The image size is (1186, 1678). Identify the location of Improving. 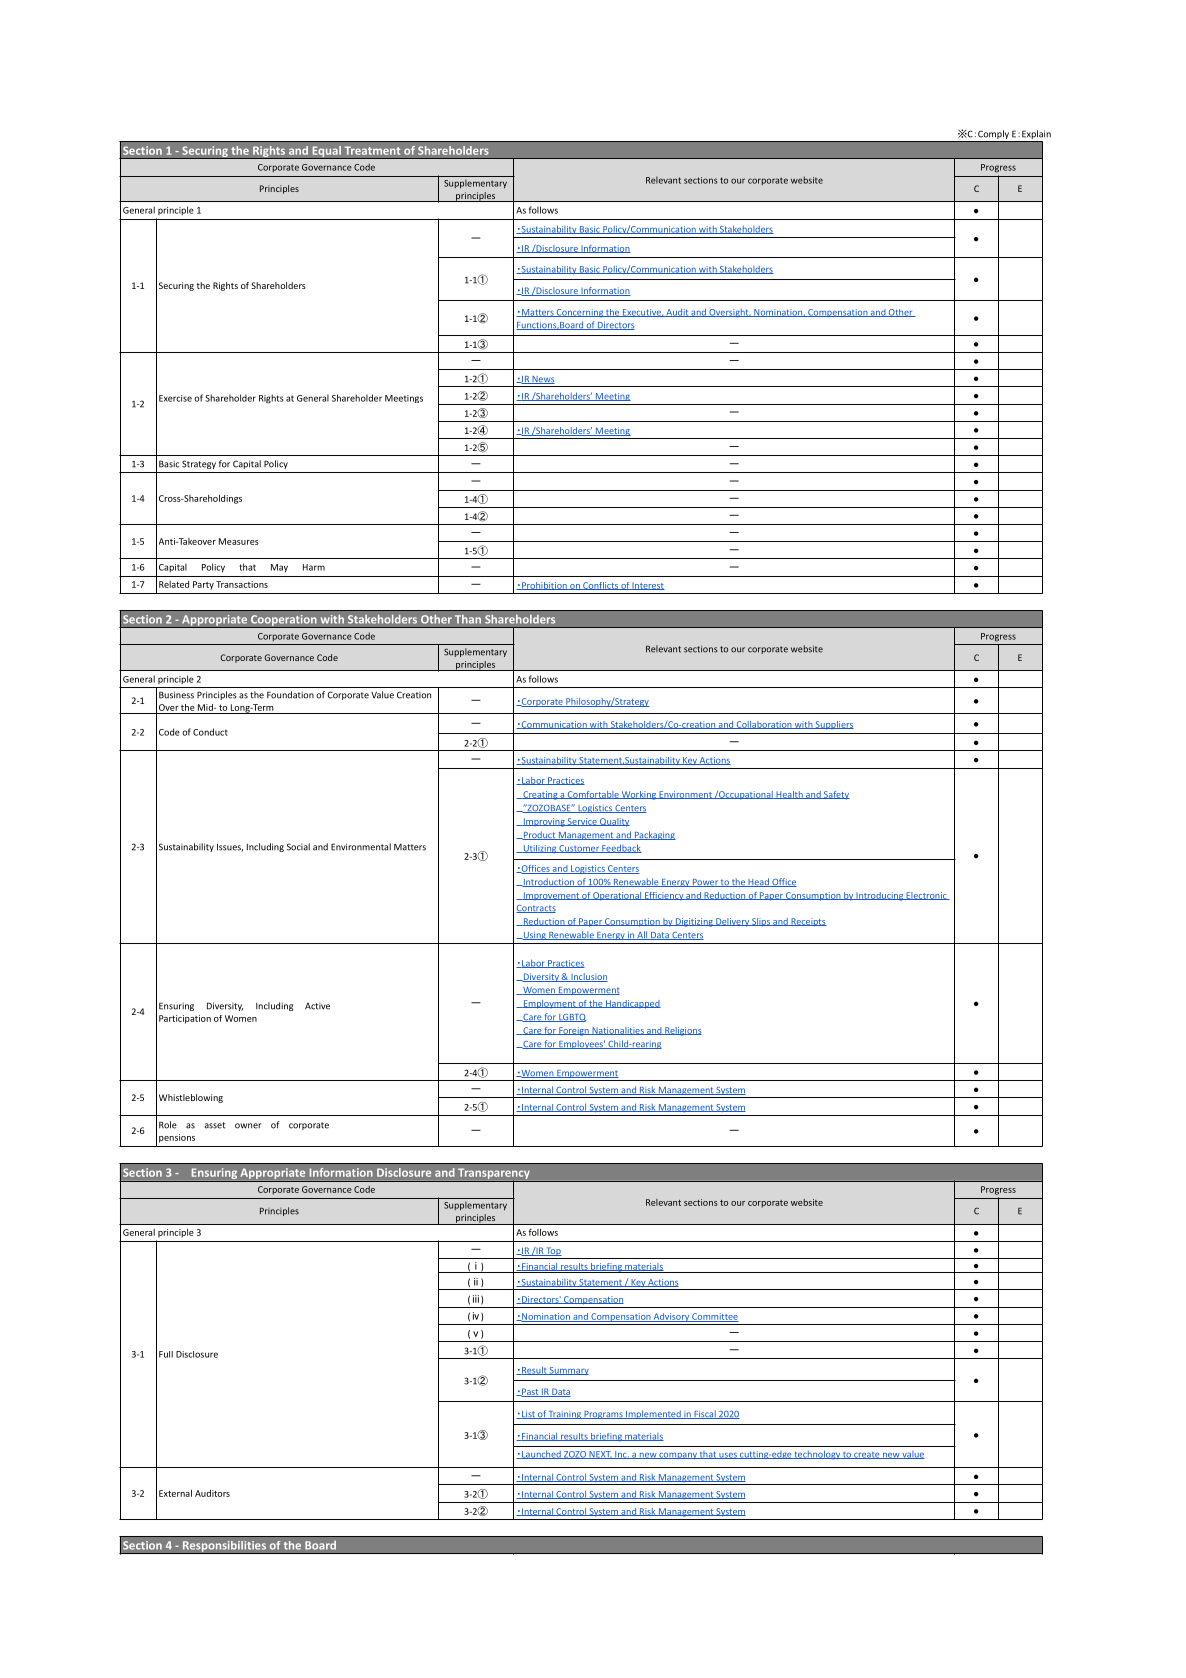
(544, 822).
